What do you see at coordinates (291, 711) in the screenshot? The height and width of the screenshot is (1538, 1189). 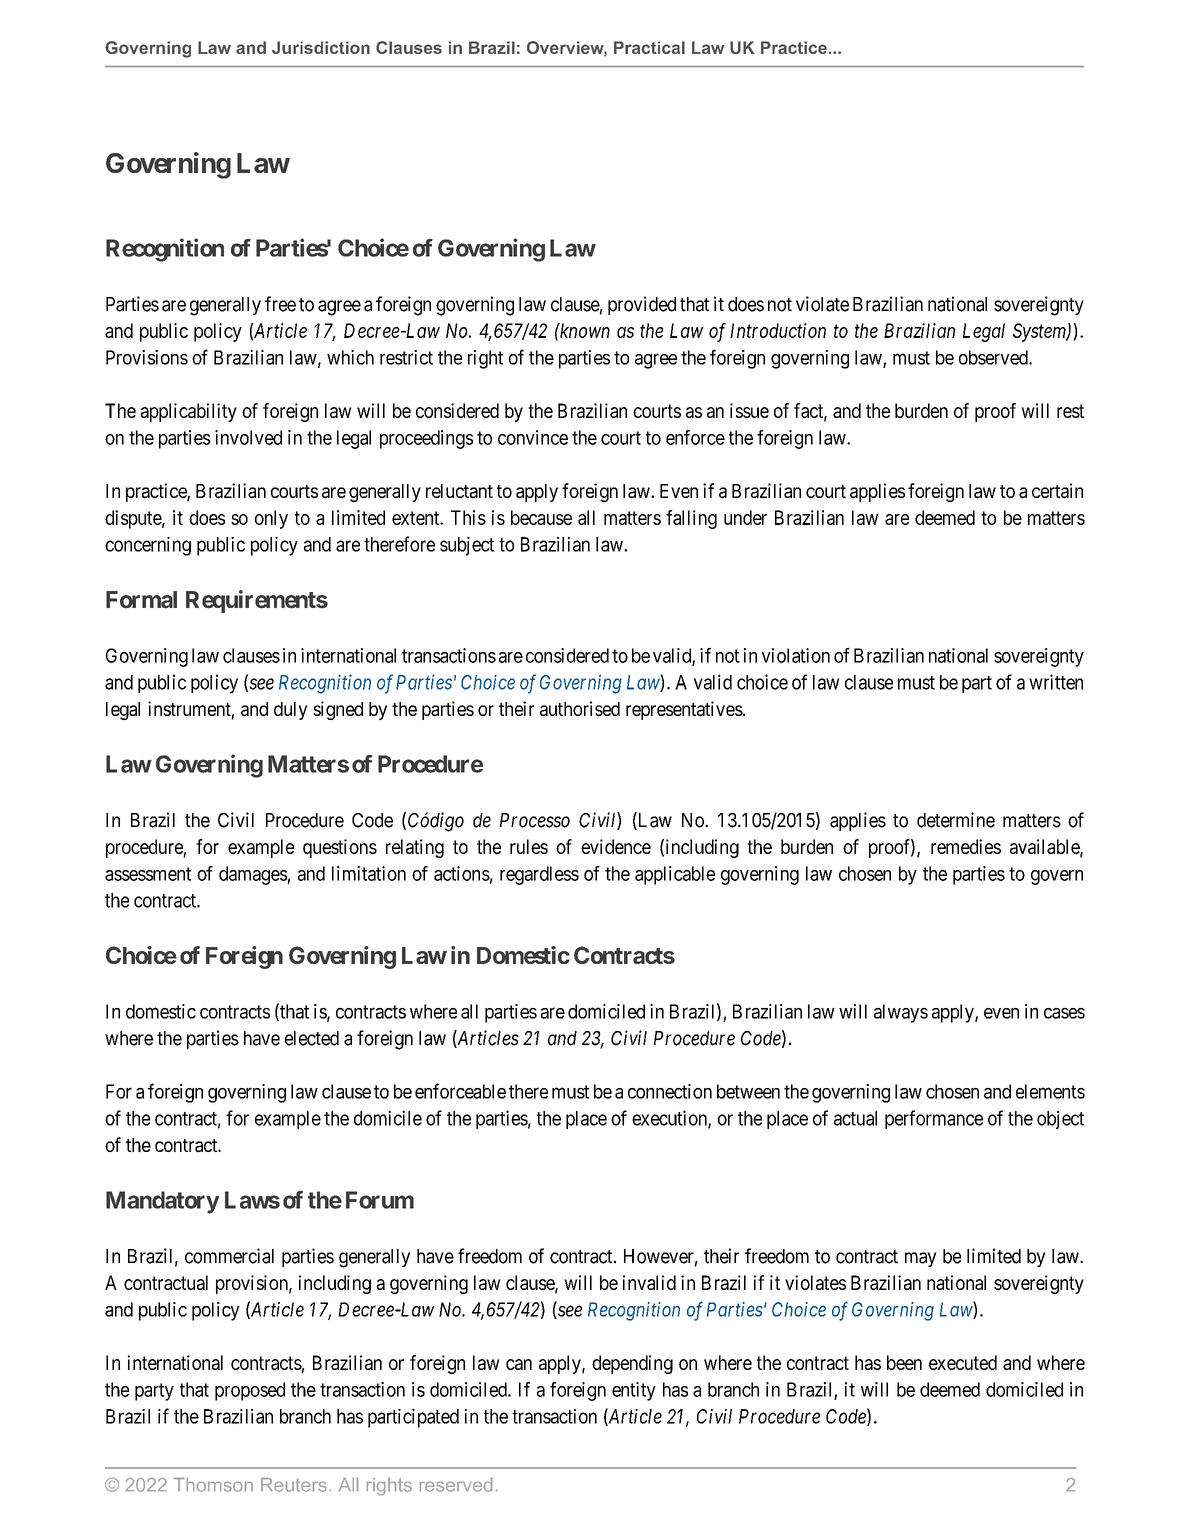 I see `duly` at bounding box center [291, 711].
